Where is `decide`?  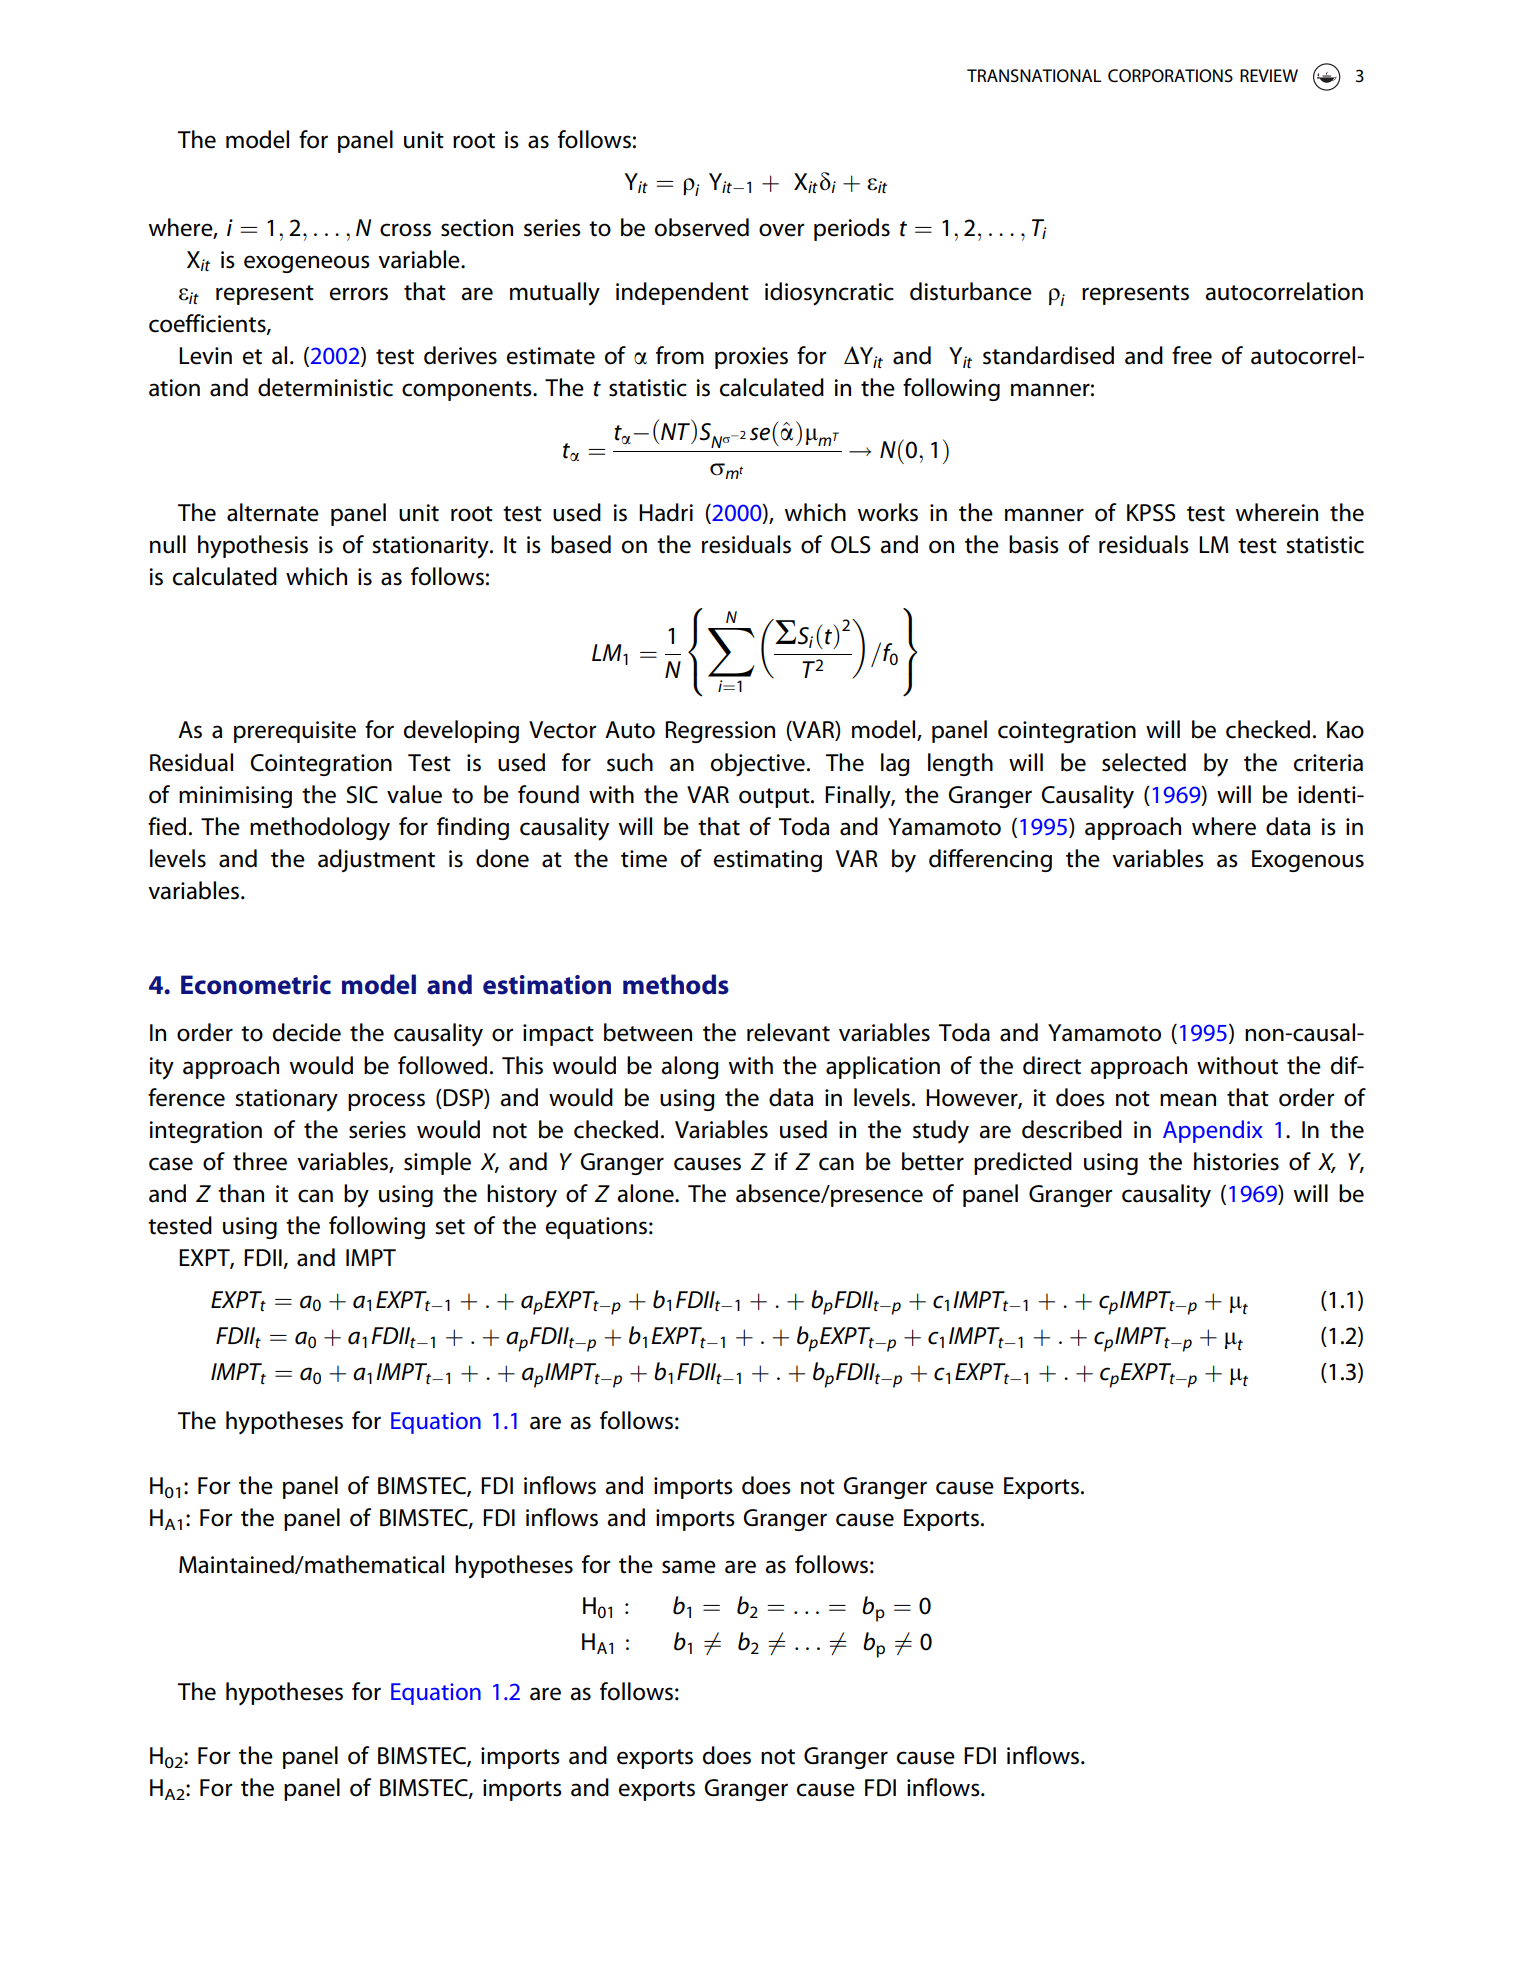
decide is located at coordinates (307, 1032).
